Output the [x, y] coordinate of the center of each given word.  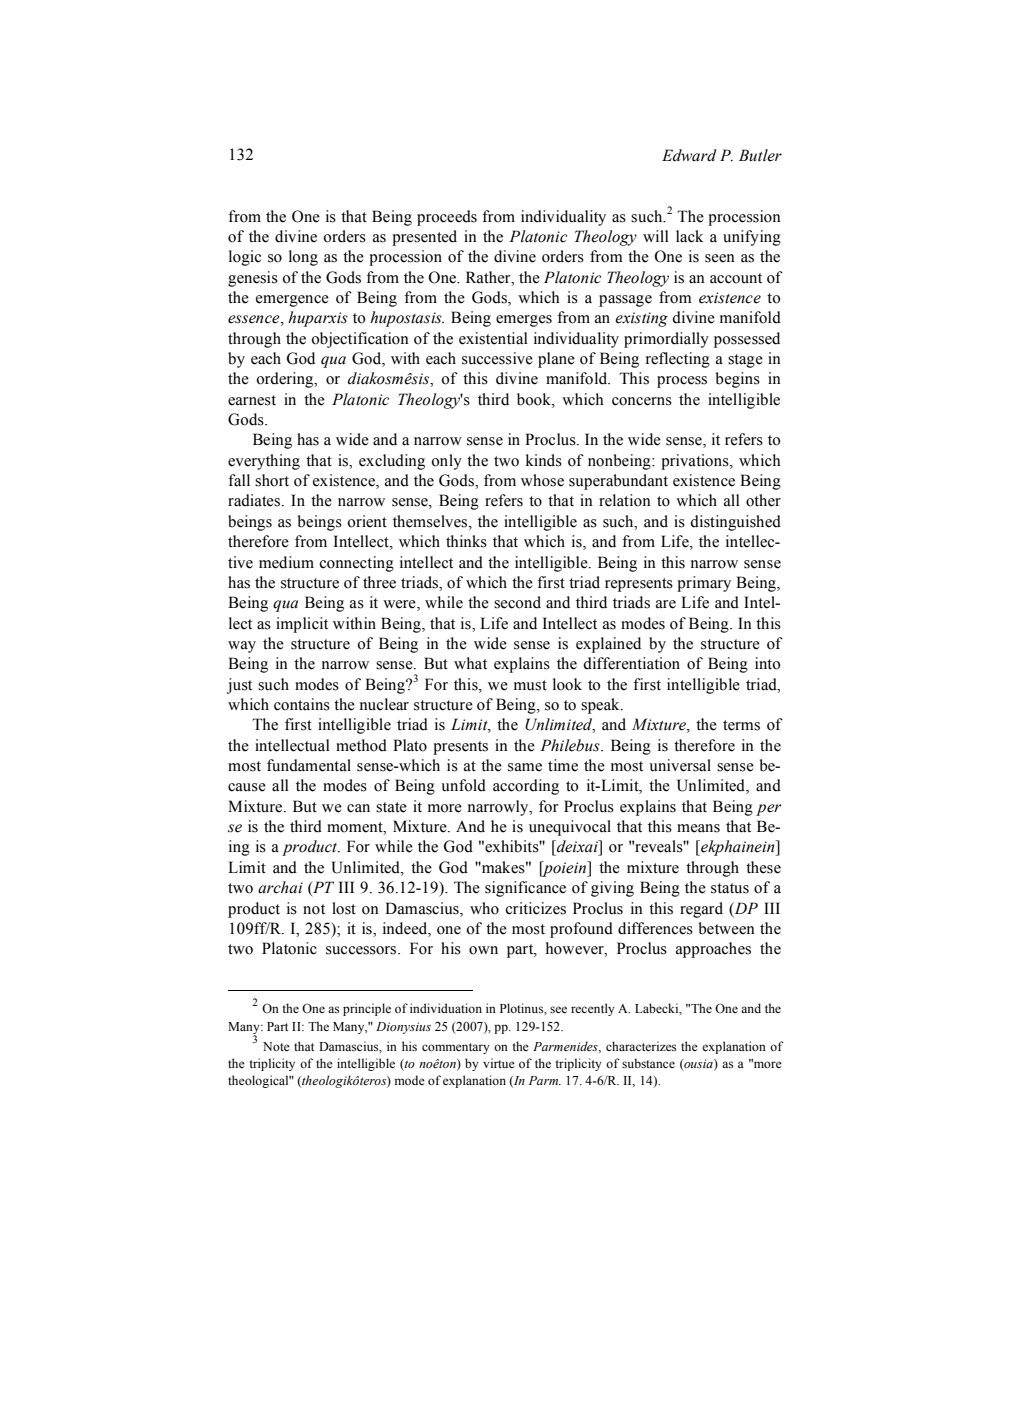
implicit [302, 625]
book [535, 399]
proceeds [447, 218]
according [526, 787]
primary [704, 584]
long [303, 258]
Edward [689, 155]
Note [276, 1046]
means [698, 828]
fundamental [309, 765]
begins [738, 380]
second [517, 602]
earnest [252, 400]
